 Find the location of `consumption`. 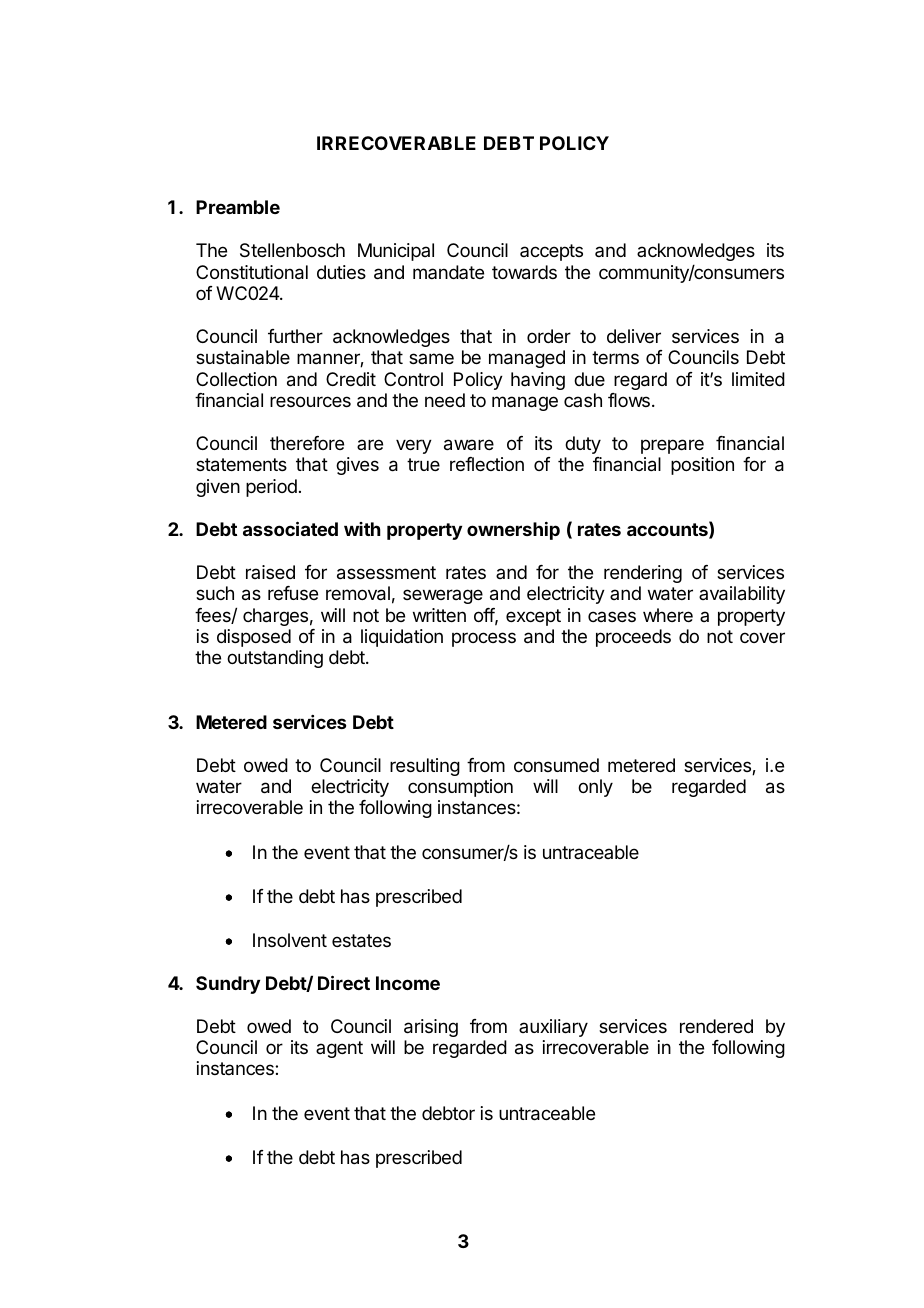

consumption is located at coordinates (460, 788).
